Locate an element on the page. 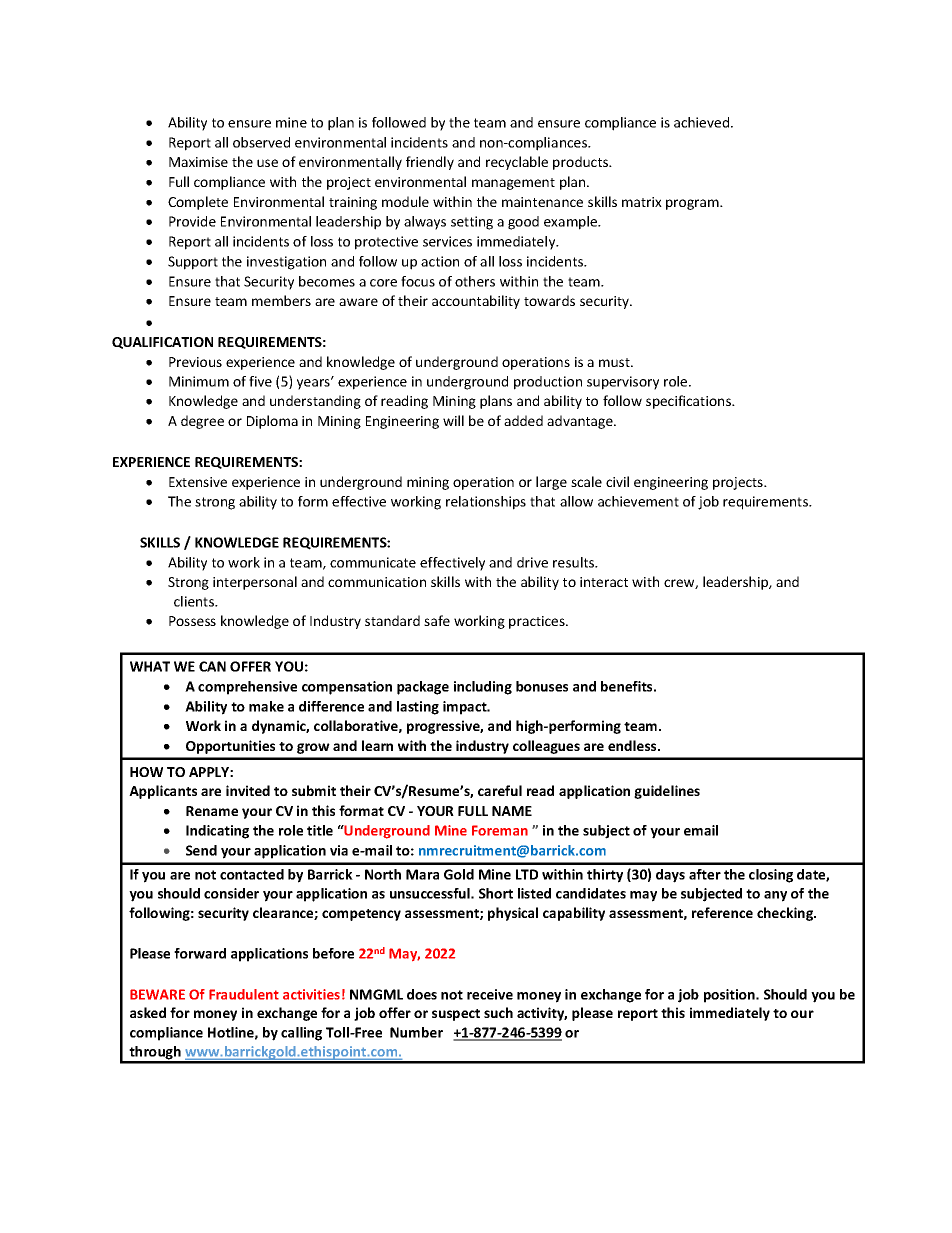 Image resolution: width=952 pixels, height=1233 pixels. Fraudulent is located at coordinates (244, 994).
